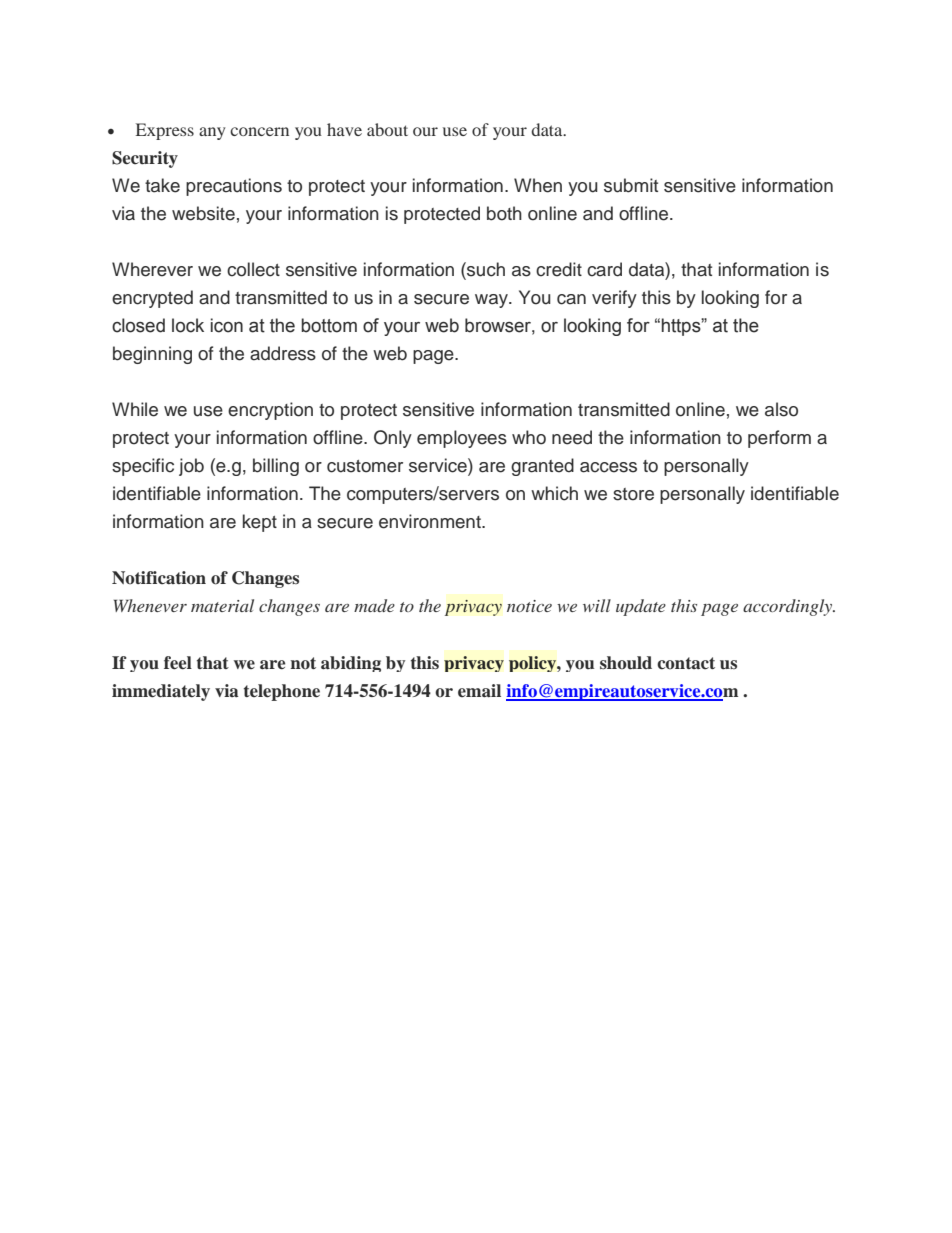  What do you see at coordinates (431, 521) in the screenshot?
I see `environment` at bounding box center [431, 521].
